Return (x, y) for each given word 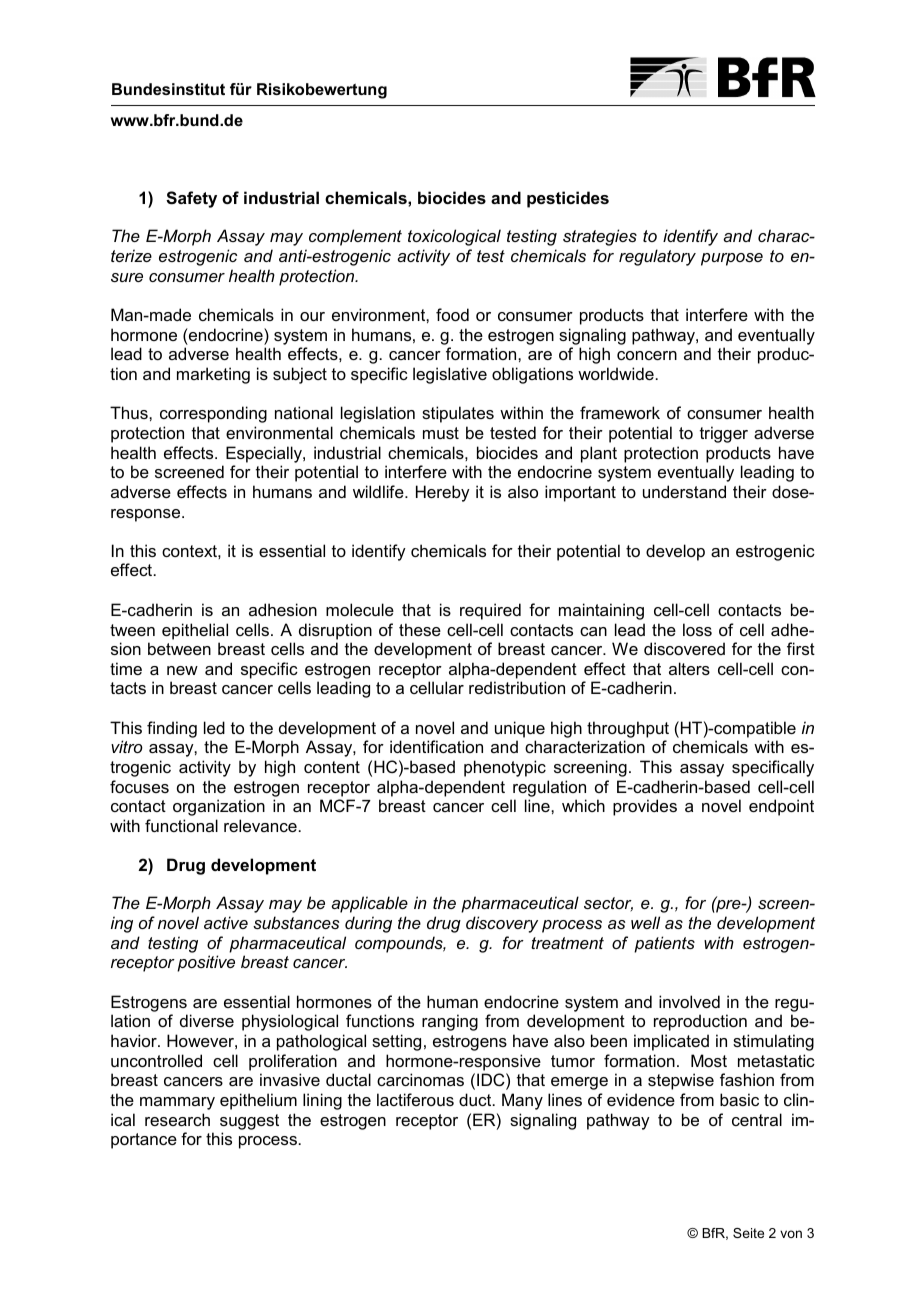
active (226, 922)
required (490, 611)
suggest (249, 1122)
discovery (502, 924)
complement (355, 237)
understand (684, 491)
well (645, 922)
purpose (732, 259)
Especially (265, 454)
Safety (191, 199)
